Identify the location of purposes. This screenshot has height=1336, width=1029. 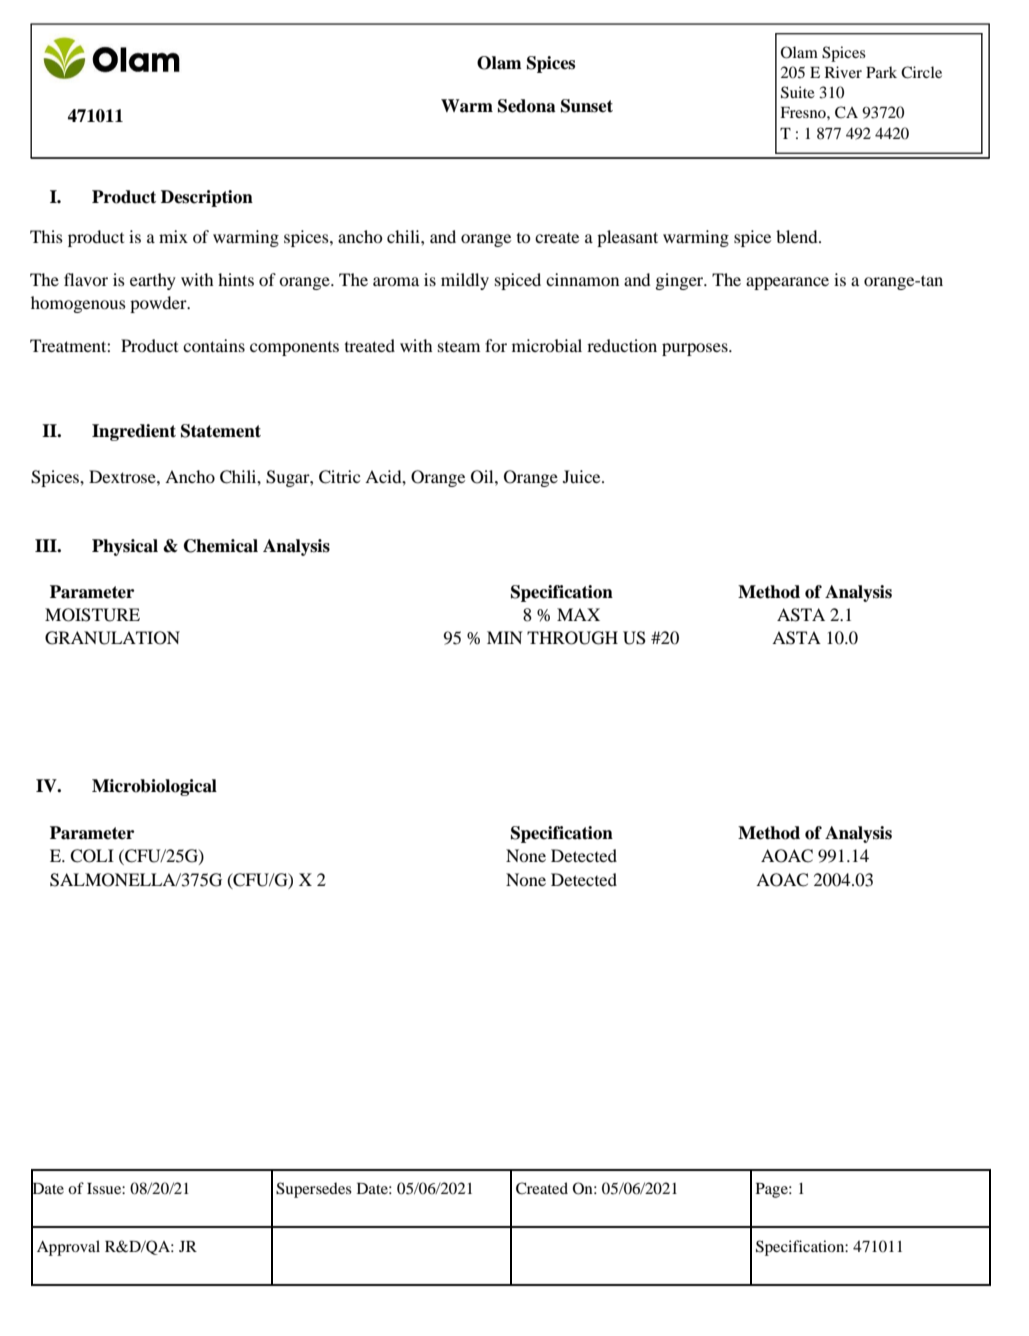
(696, 349).
